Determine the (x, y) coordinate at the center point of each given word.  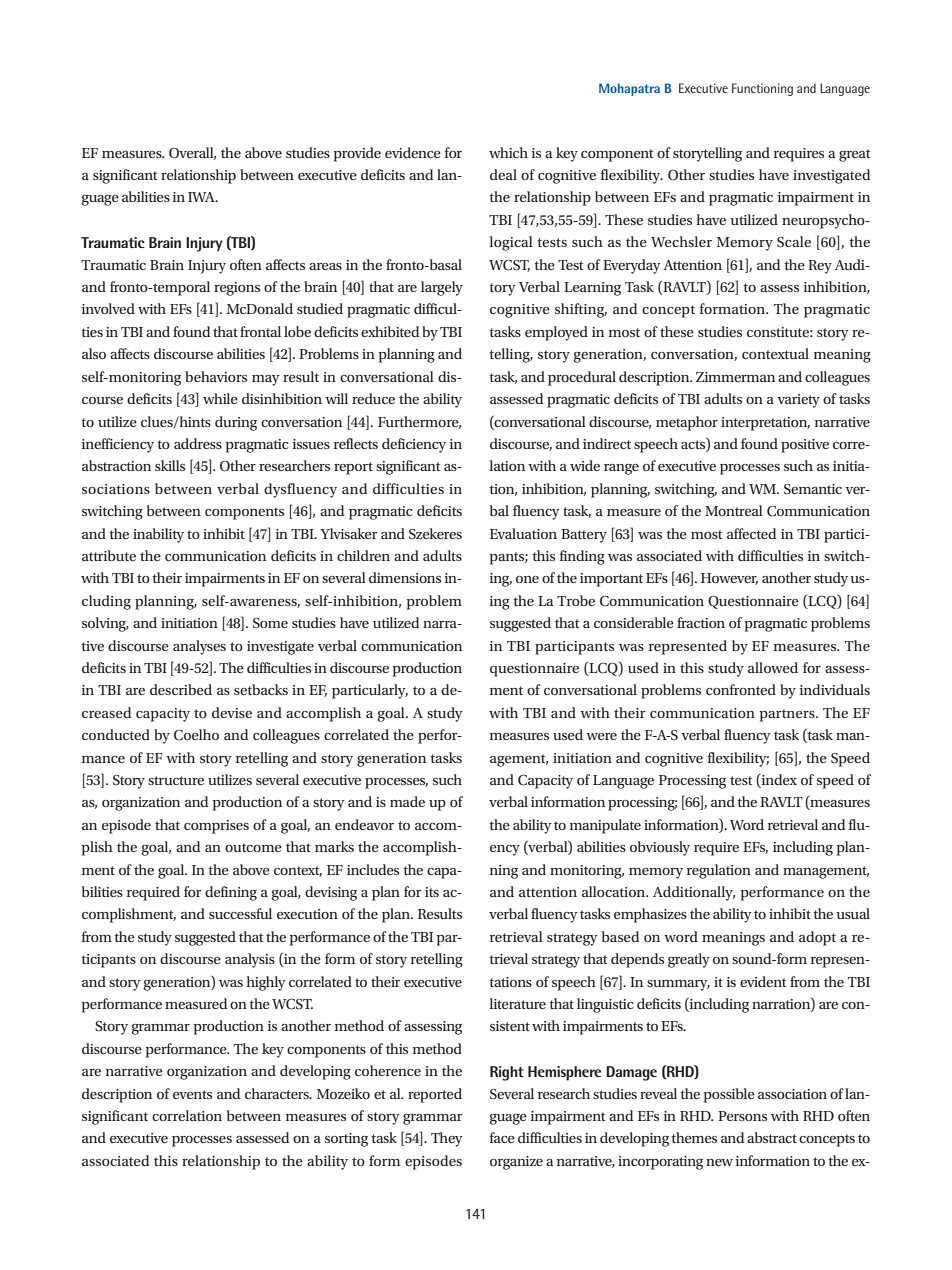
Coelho (196, 735)
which (508, 152)
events (192, 1094)
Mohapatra (629, 89)
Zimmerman (735, 377)
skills (170, 465)
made (407, 801)
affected (751, 533)
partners (788, 715)
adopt (817, 938)
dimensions (405, 577)
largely (442, 288)
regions (237, 289)
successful (240, 913)
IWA (202, 197)
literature (517, 1003)
